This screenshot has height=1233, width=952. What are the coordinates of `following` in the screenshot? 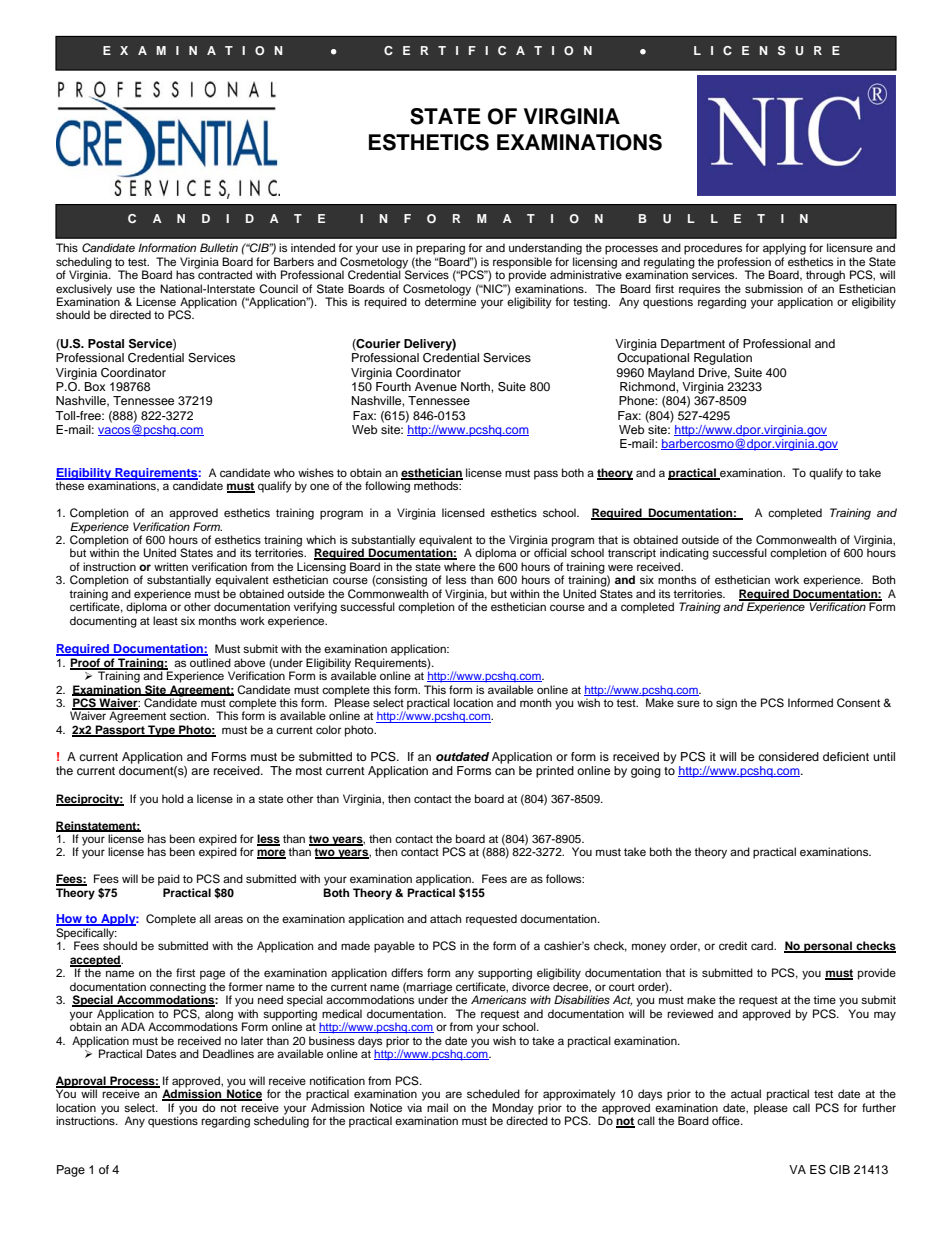 It's located at (388, 486).
